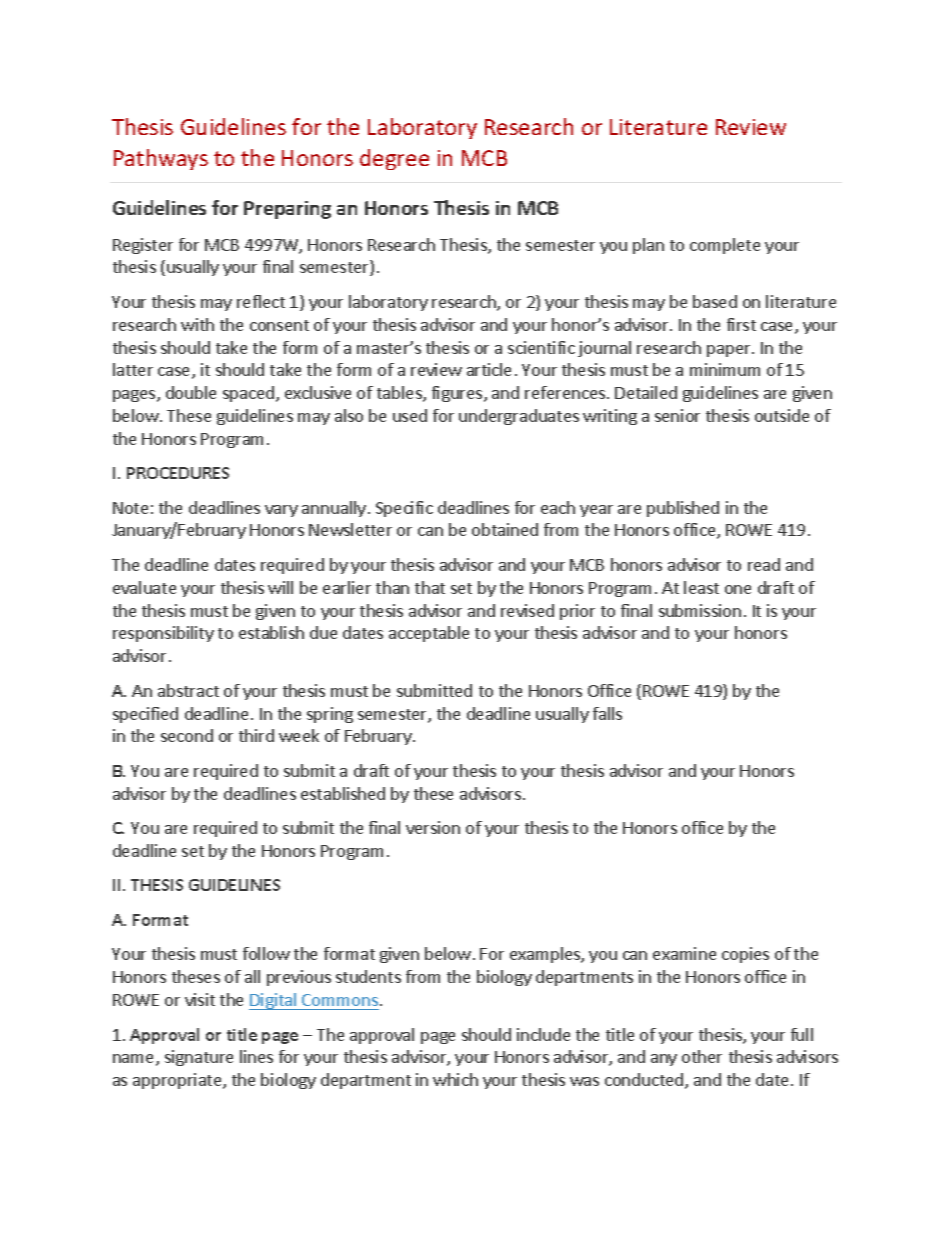 This screenshot has height=1233, width=952. I want to click on acceptable, so click(429, 634).
